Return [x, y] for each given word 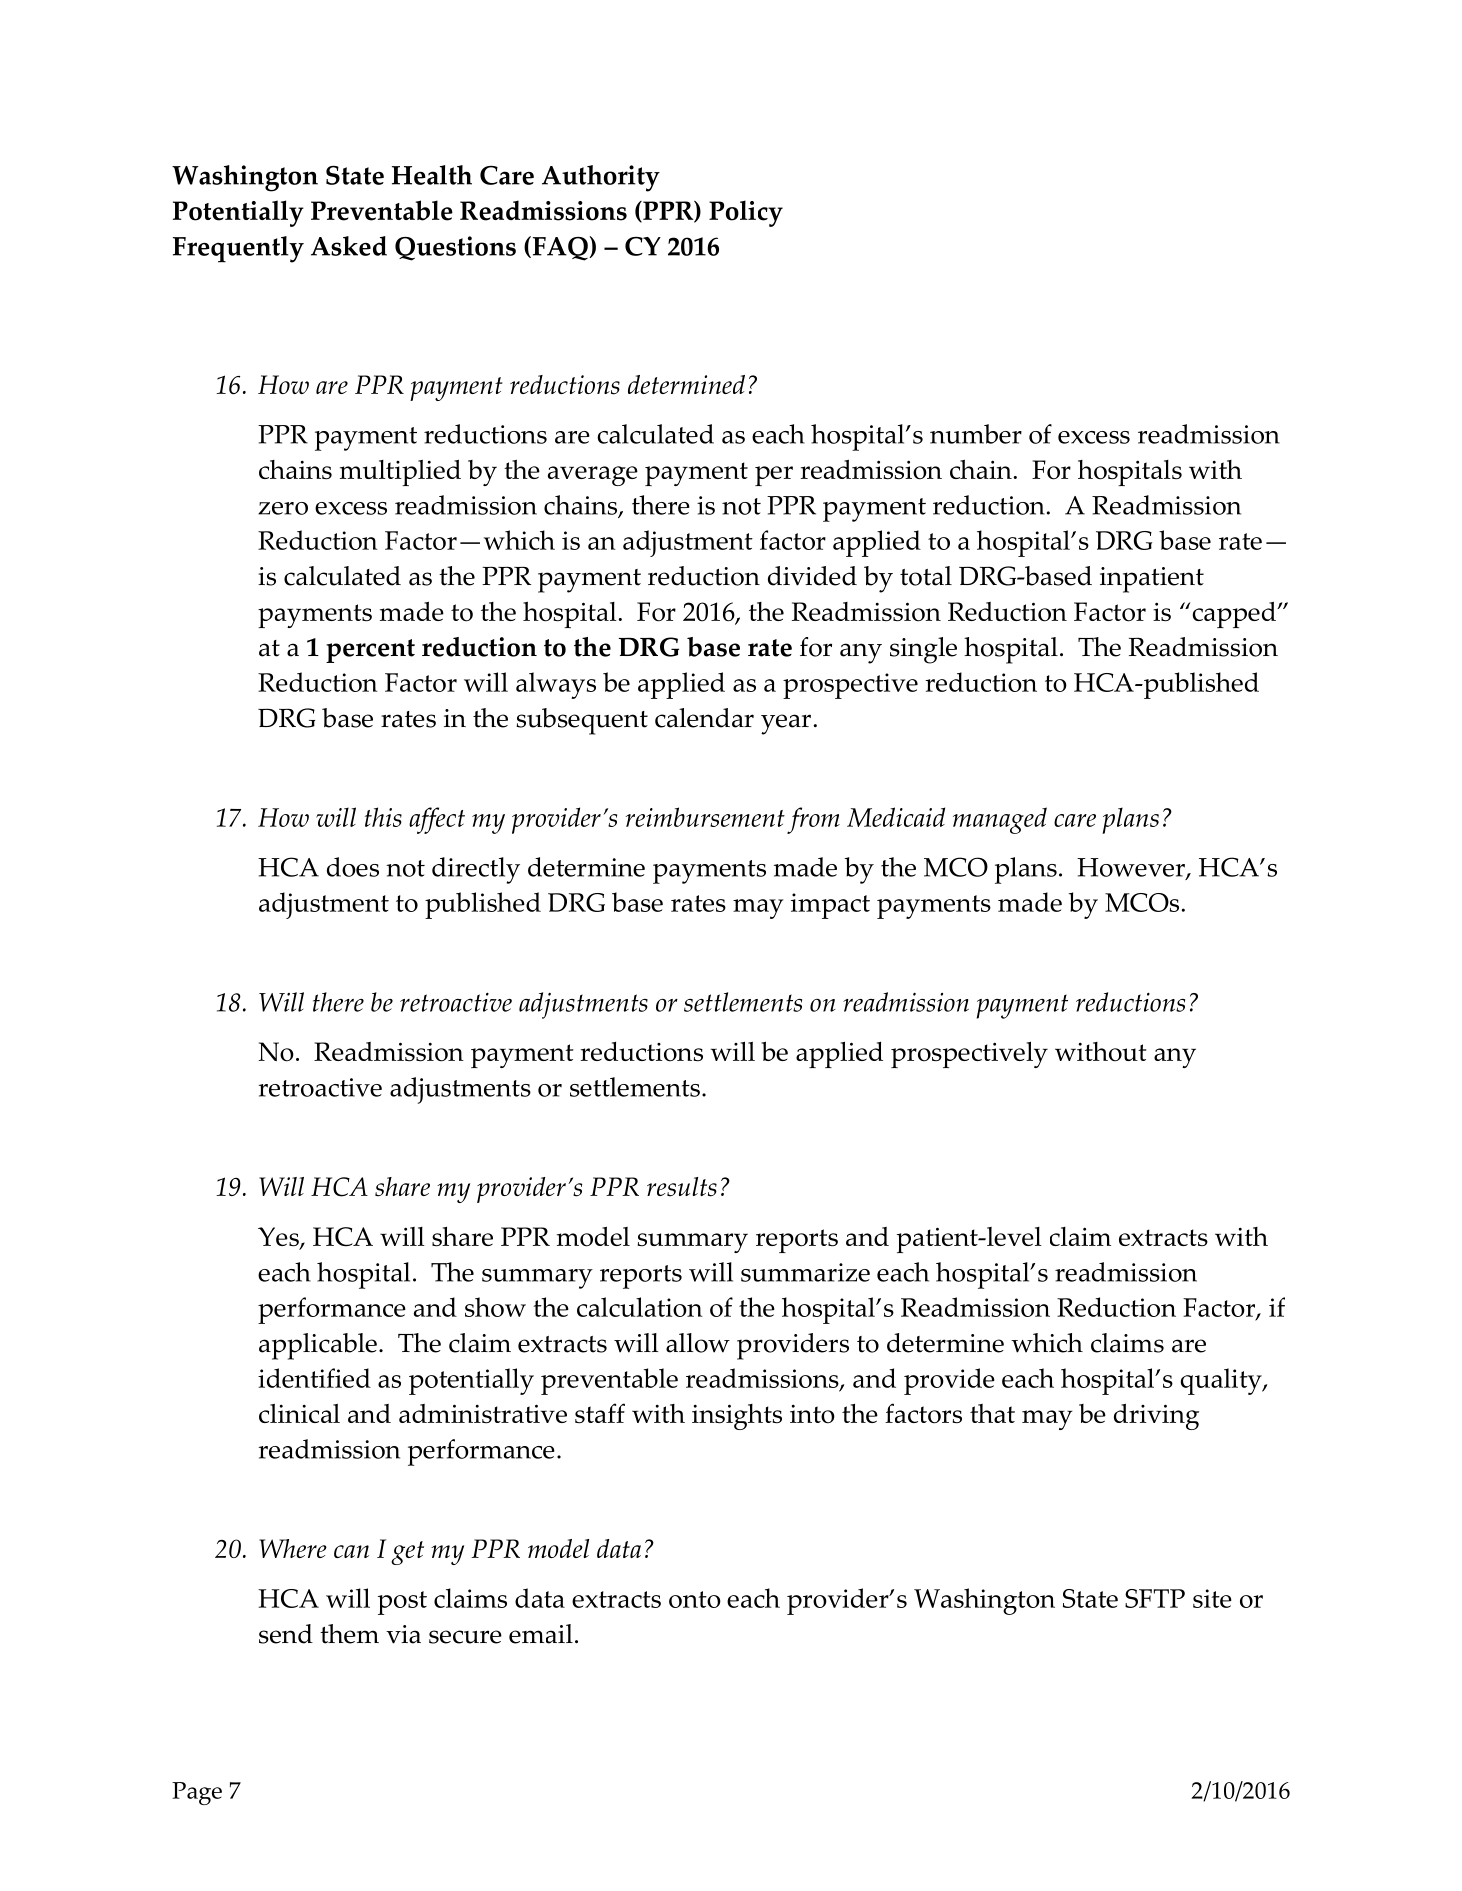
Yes [279, 1238]
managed [1000, 820]
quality [1222, 1381]
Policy [746, 213]
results [682, 1187]
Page [197, 1793]
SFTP [1155, 1598]
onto [695, 1599]
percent [370, 651]
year [786, 724]
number [976, 434]
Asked [349, 246]
